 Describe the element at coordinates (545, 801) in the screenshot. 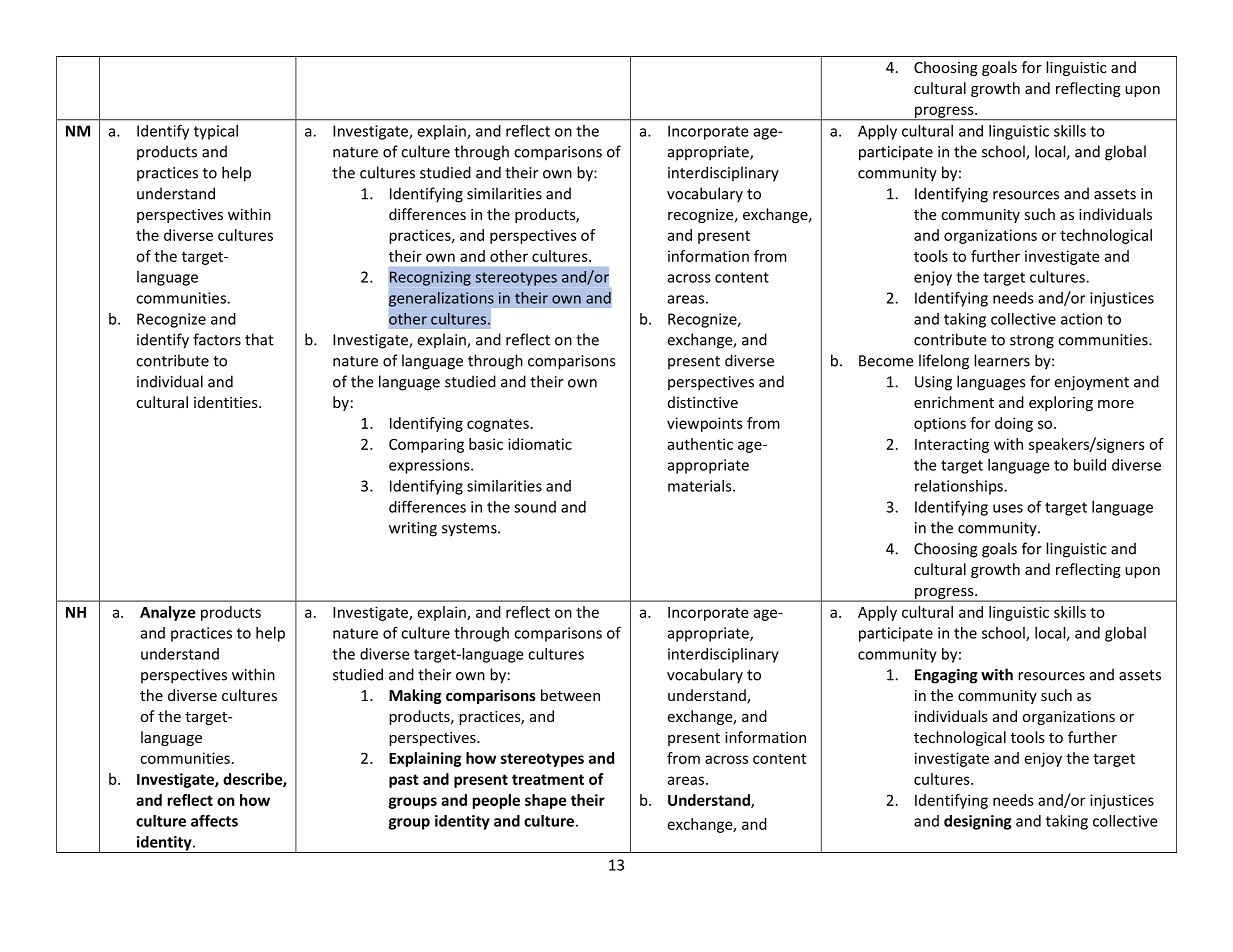

I see `shape` at that location.
